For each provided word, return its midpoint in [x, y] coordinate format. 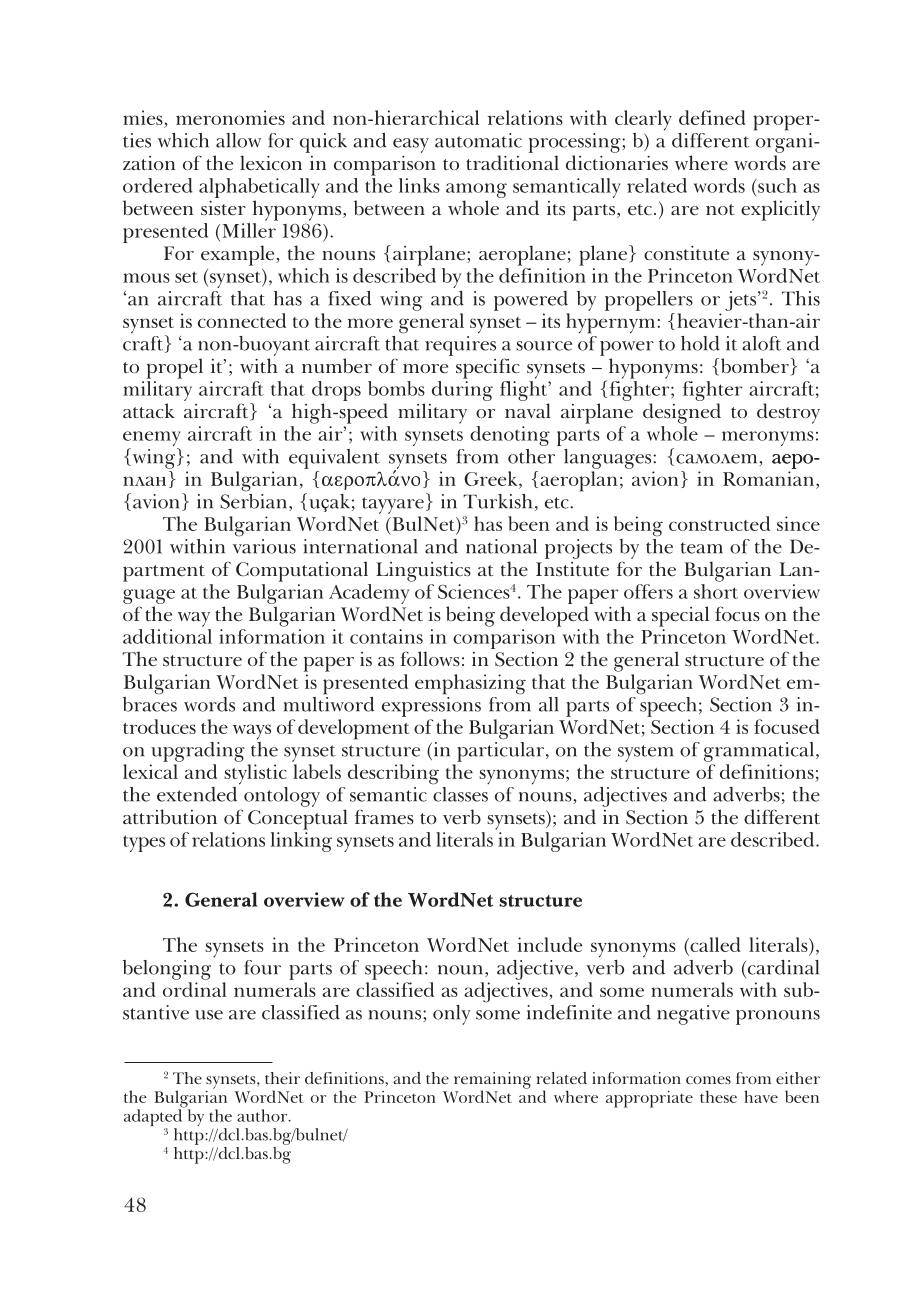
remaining [492, 1081]
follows [430, 659]
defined [712, 117]
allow [238, 140]
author [263, 1115]
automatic [478, 140]
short [716, 591]
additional [167, 636]
